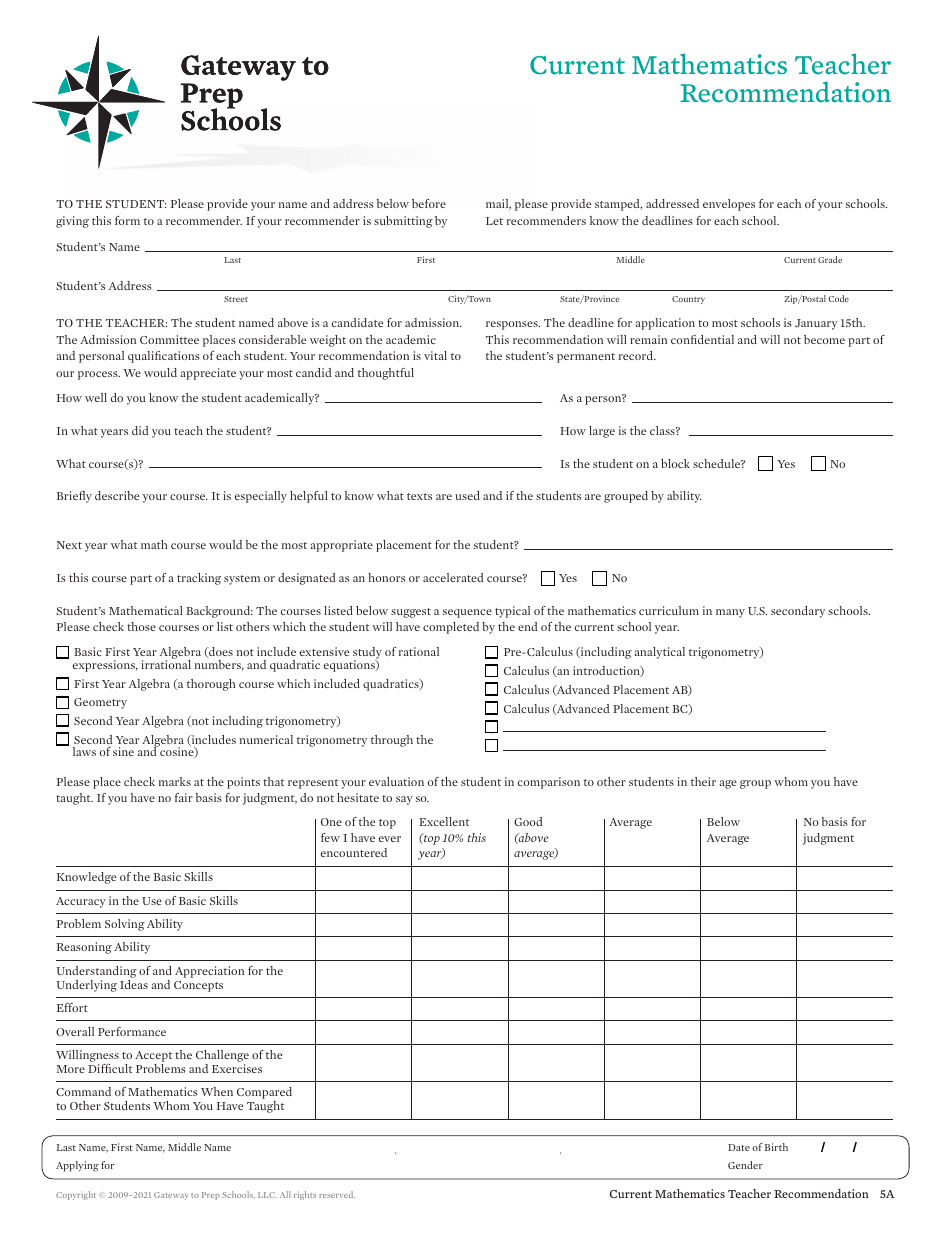 The height and width of the image is (1233, 952). I want to click on Grade, so click(830, 259).
